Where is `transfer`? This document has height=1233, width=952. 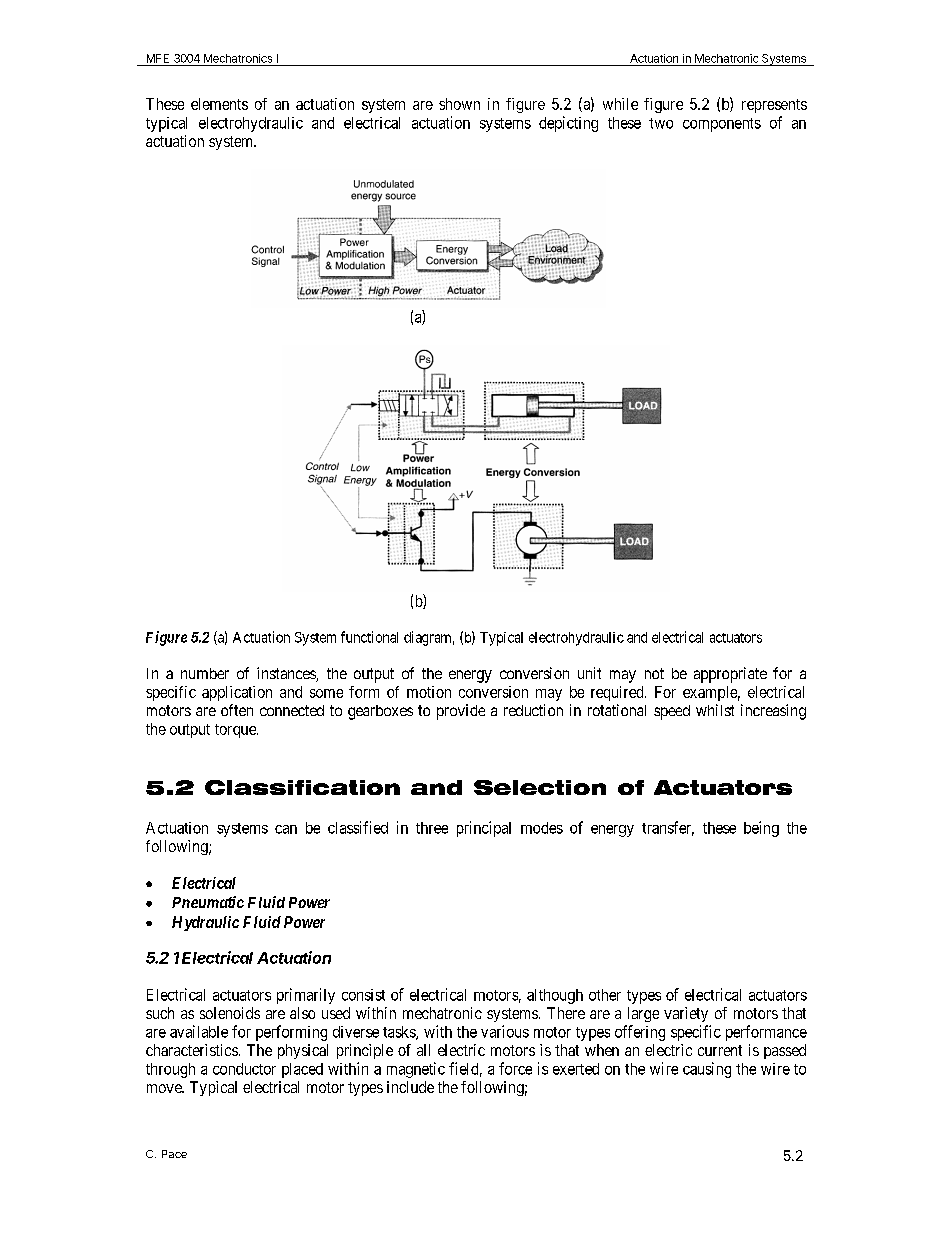 transfer is located at coordinates (668, 828).
